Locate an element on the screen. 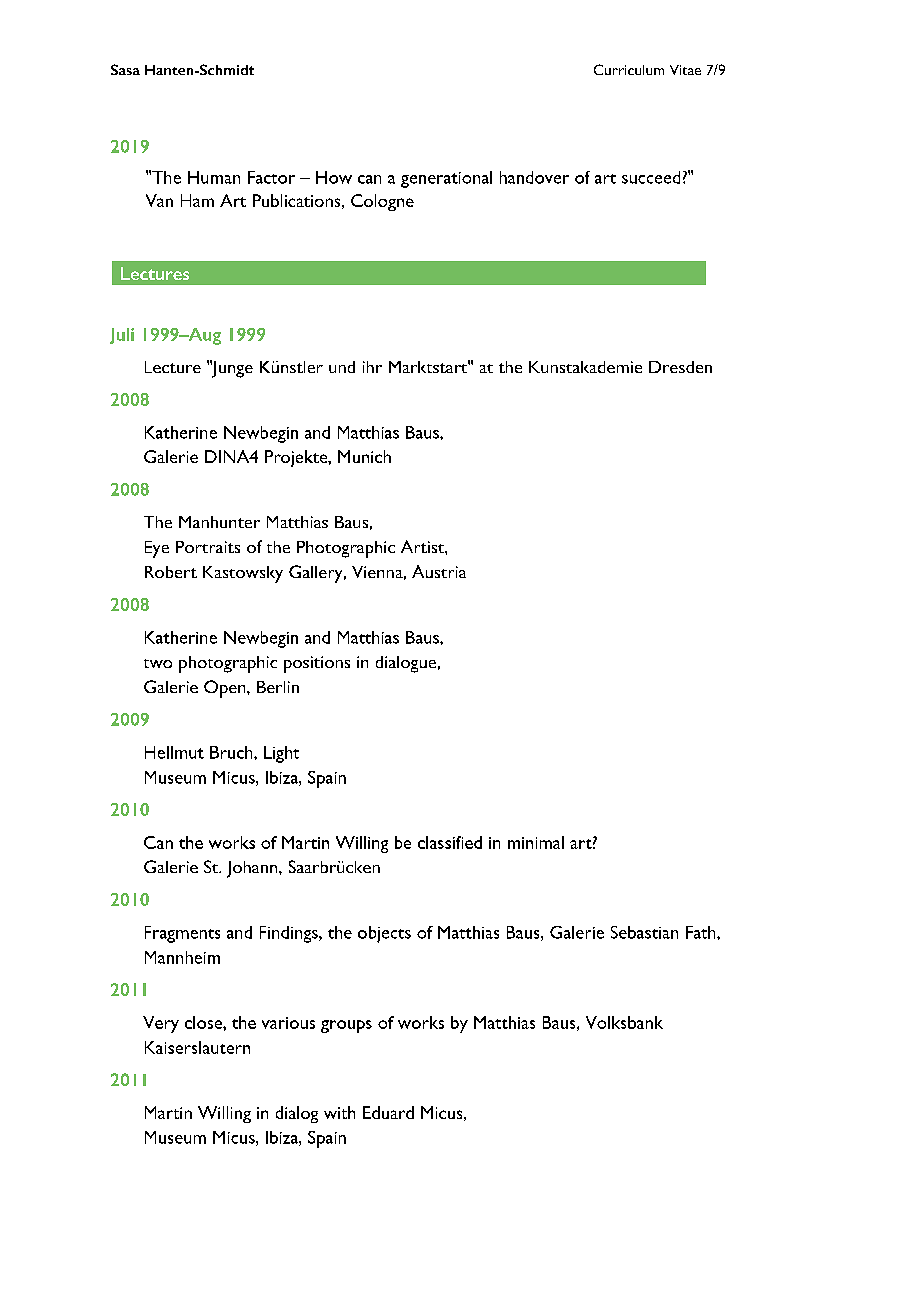  Very is located at coordinates (161, 1024).
